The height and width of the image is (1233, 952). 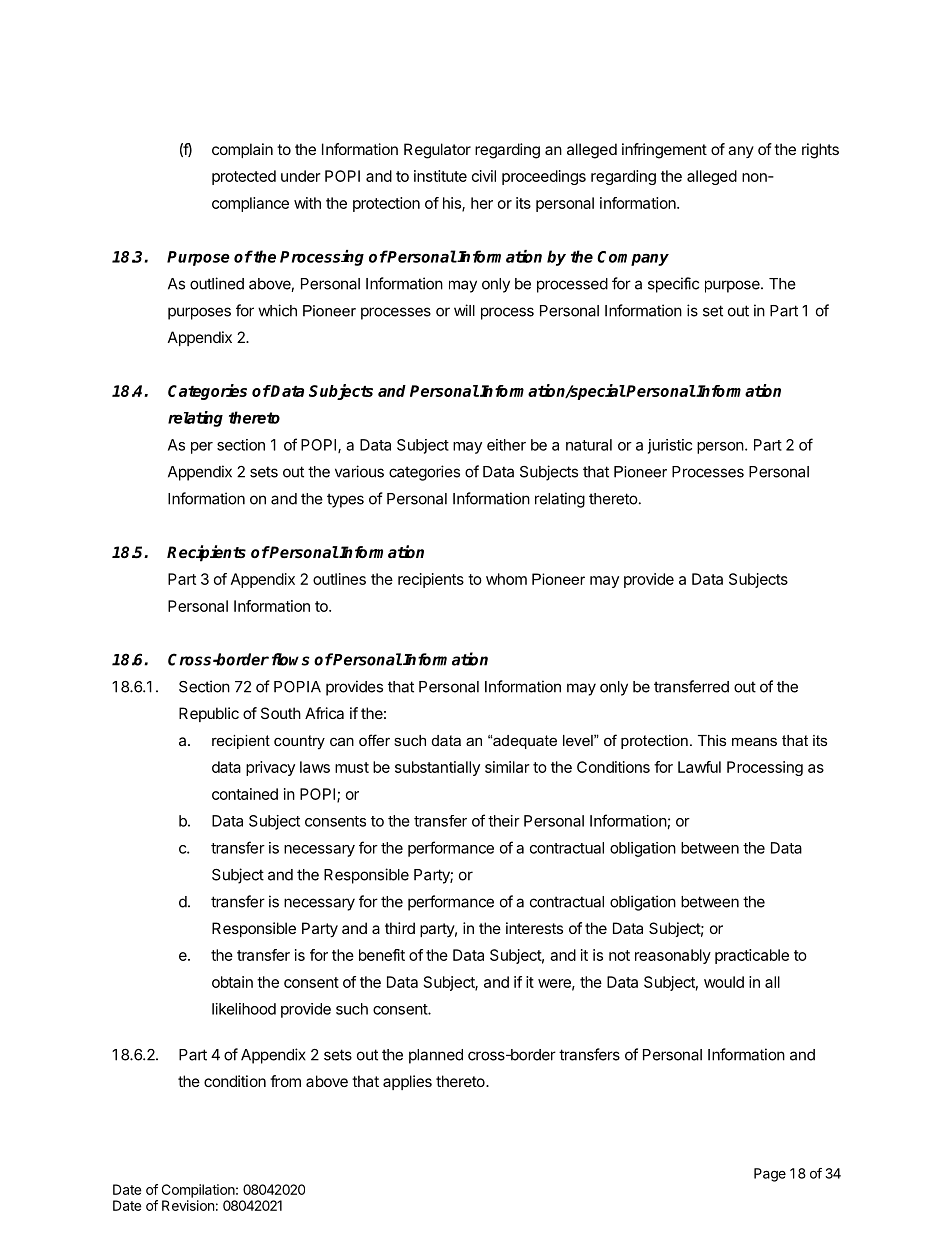 I want to click on Lawful, so click(x=699, y=767).
